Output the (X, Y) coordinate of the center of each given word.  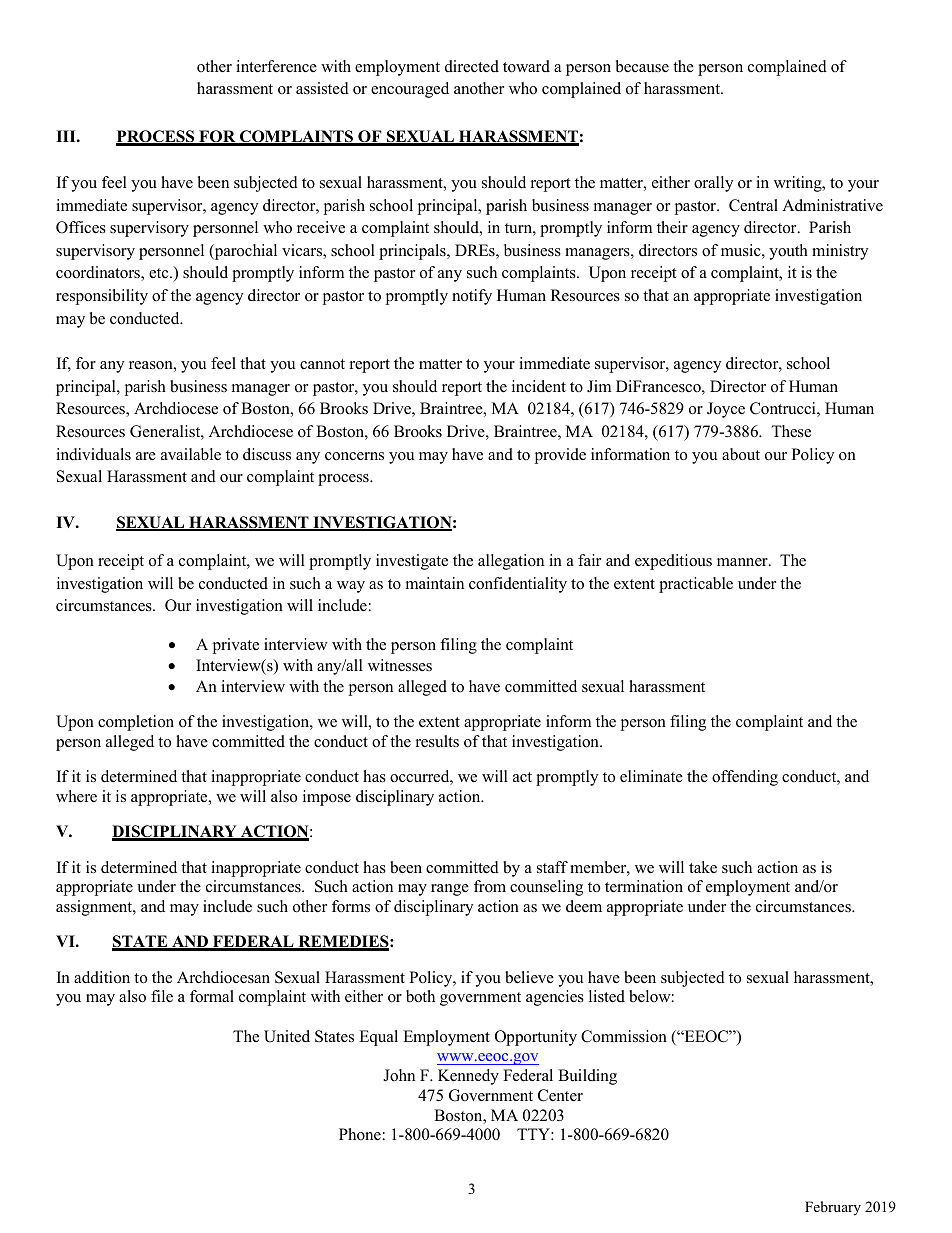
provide (560, 456)
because (642, 66)
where (76, 796)
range (450, 890)
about (741, 454)
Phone (360, 1134)
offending (745, 778)
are (146, 456)
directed (472, 66)
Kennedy (468, 1077)
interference (276, 66)
